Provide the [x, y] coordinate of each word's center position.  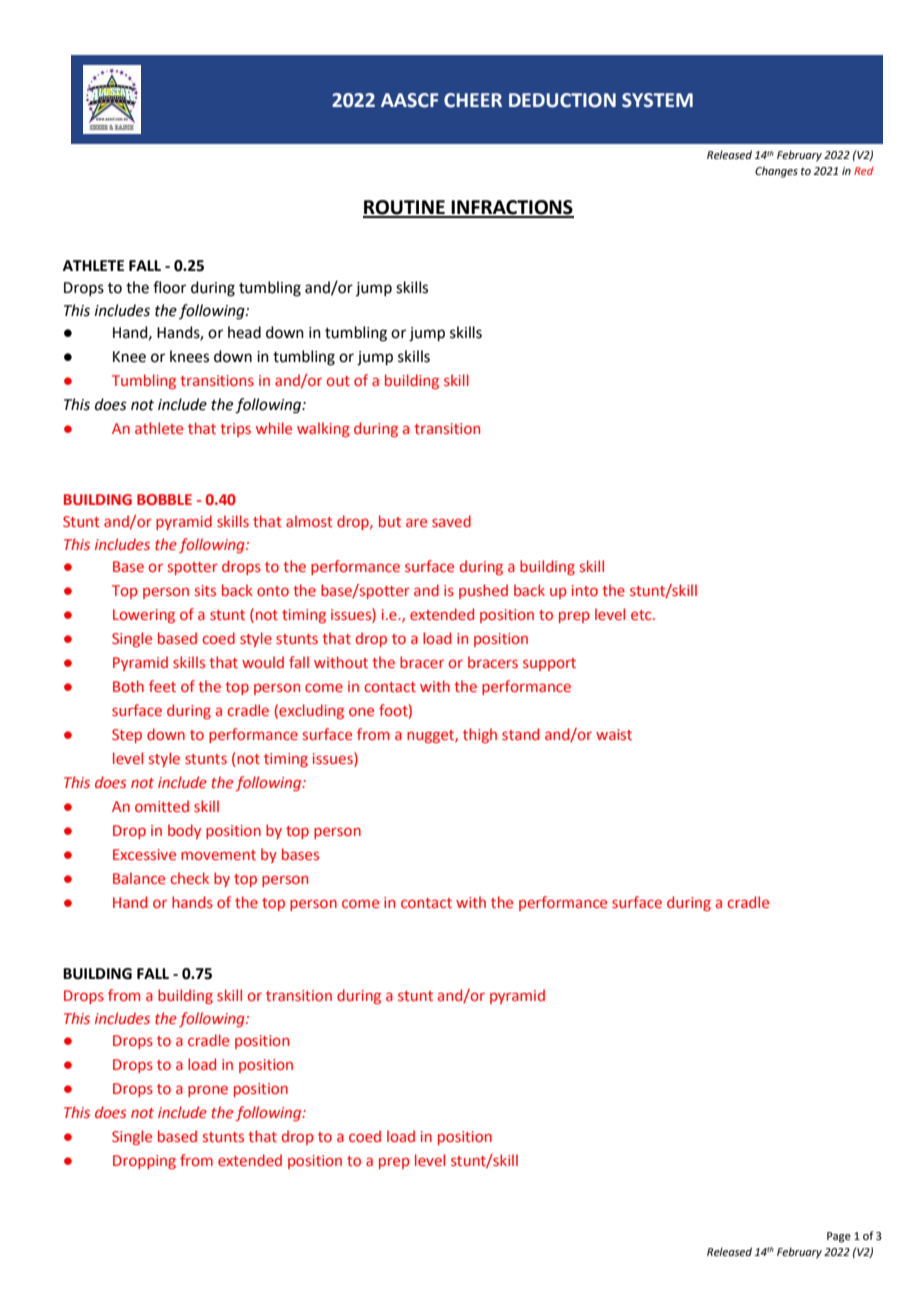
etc [642, 615]
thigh [480, 735]
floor [169, 287]
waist [614, 734]
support [549, 664]
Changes [776, 172]
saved [451, 521]
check [189, 878]
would [263, 662]
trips [235, 430]
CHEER [473, 100]
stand [520, 734]
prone [208, 1091]
